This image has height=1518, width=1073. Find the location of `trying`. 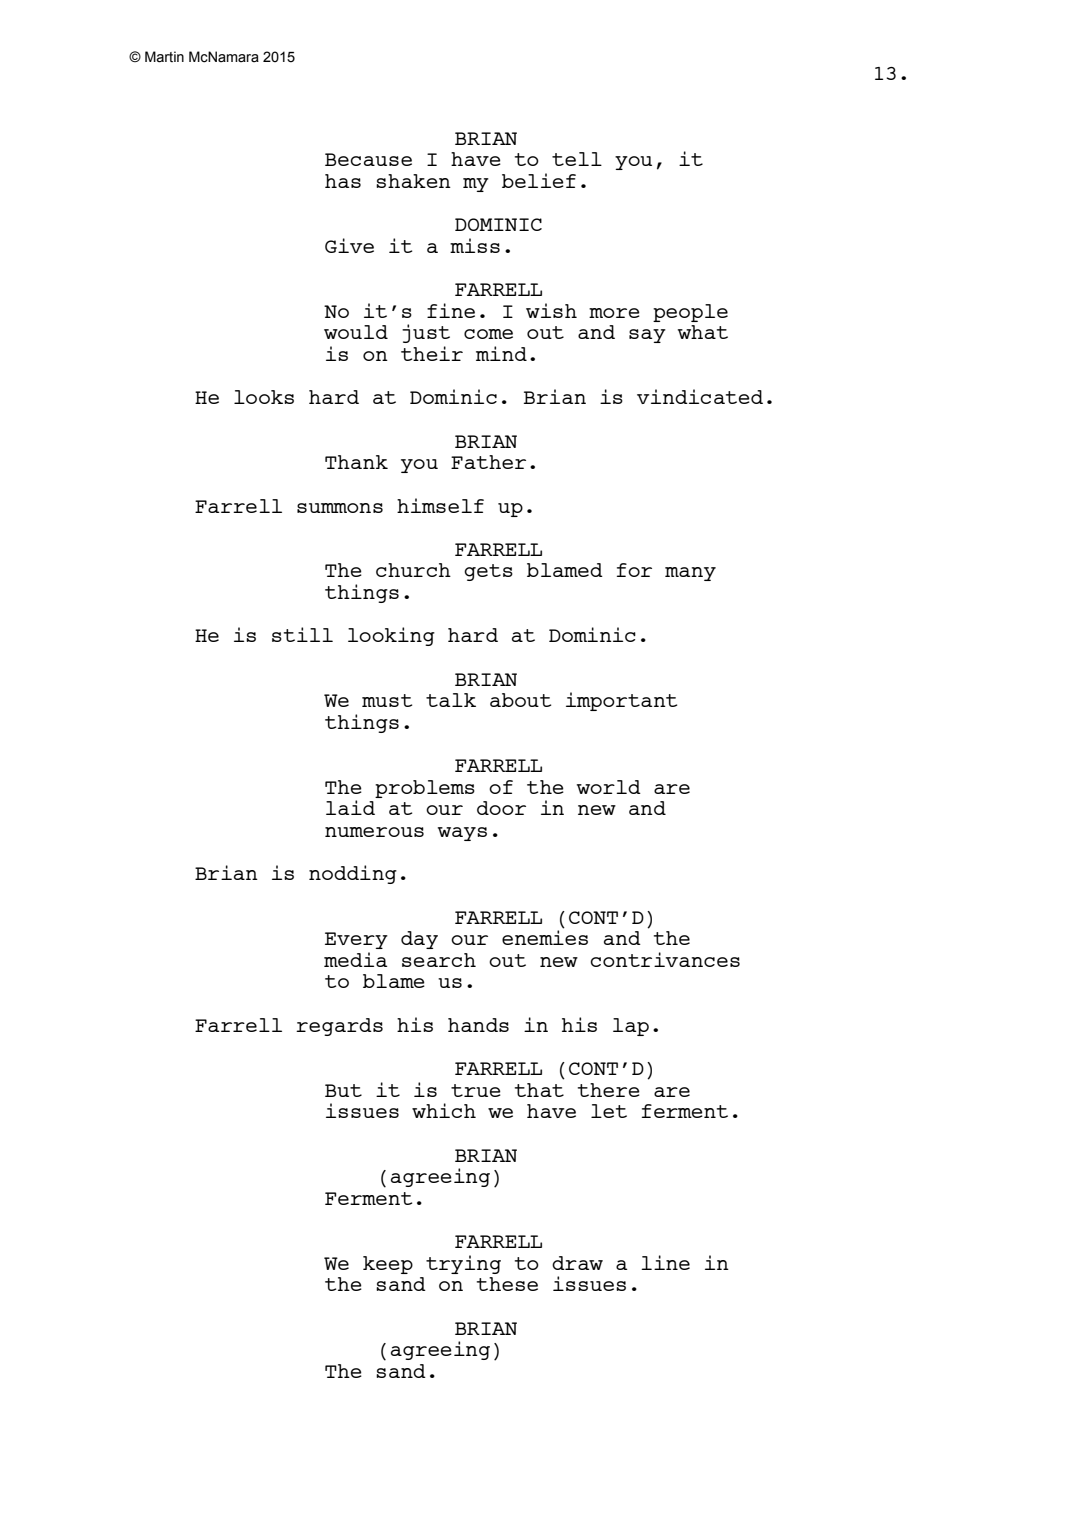

trying is located at coordinates (463, 1264).
